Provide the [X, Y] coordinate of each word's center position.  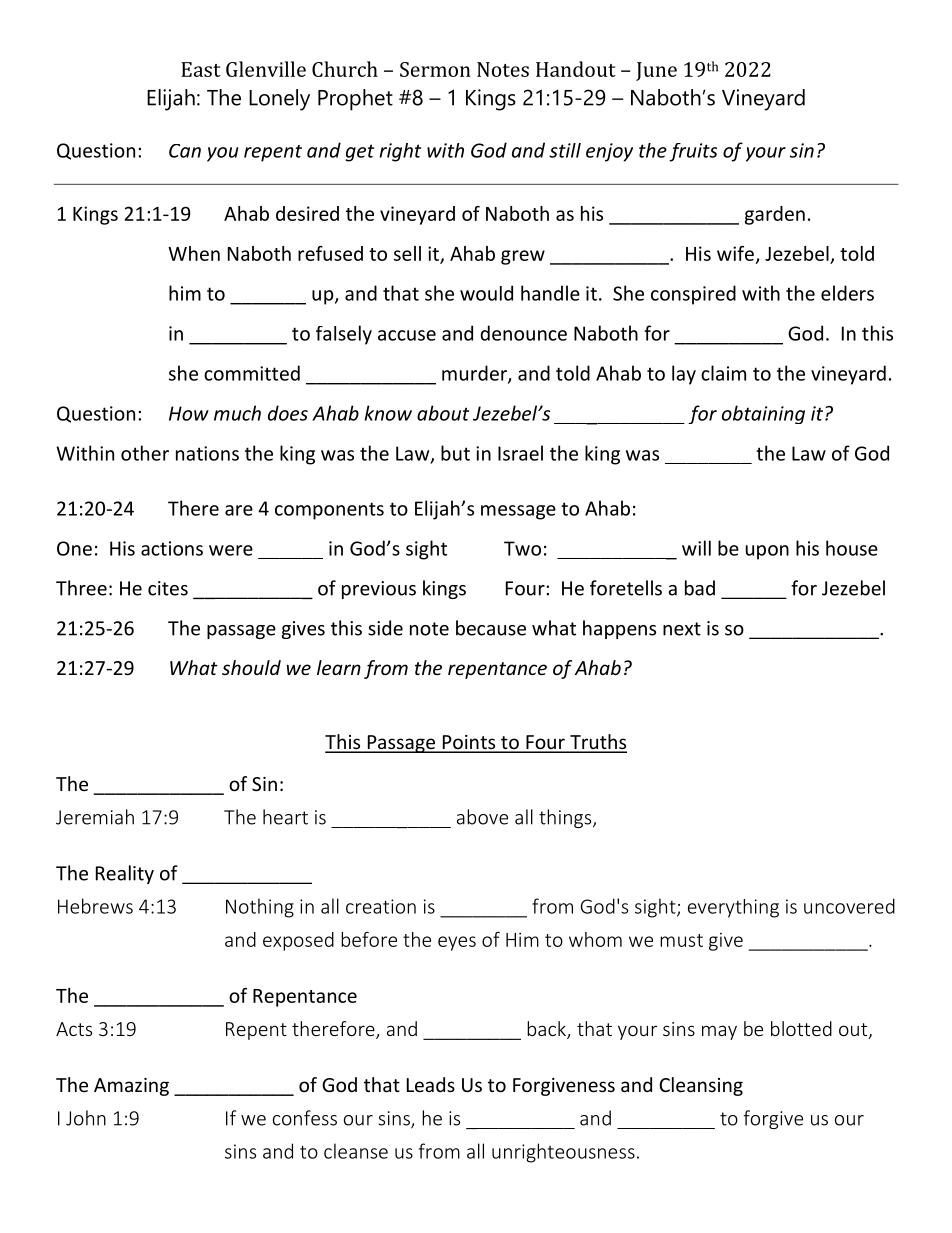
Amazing [131, 1087]
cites [168, 588]
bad [700, 588]
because [491, 628]
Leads [431, 1084]
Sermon [435, 69]
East [201, 69]
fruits [693, 152]
